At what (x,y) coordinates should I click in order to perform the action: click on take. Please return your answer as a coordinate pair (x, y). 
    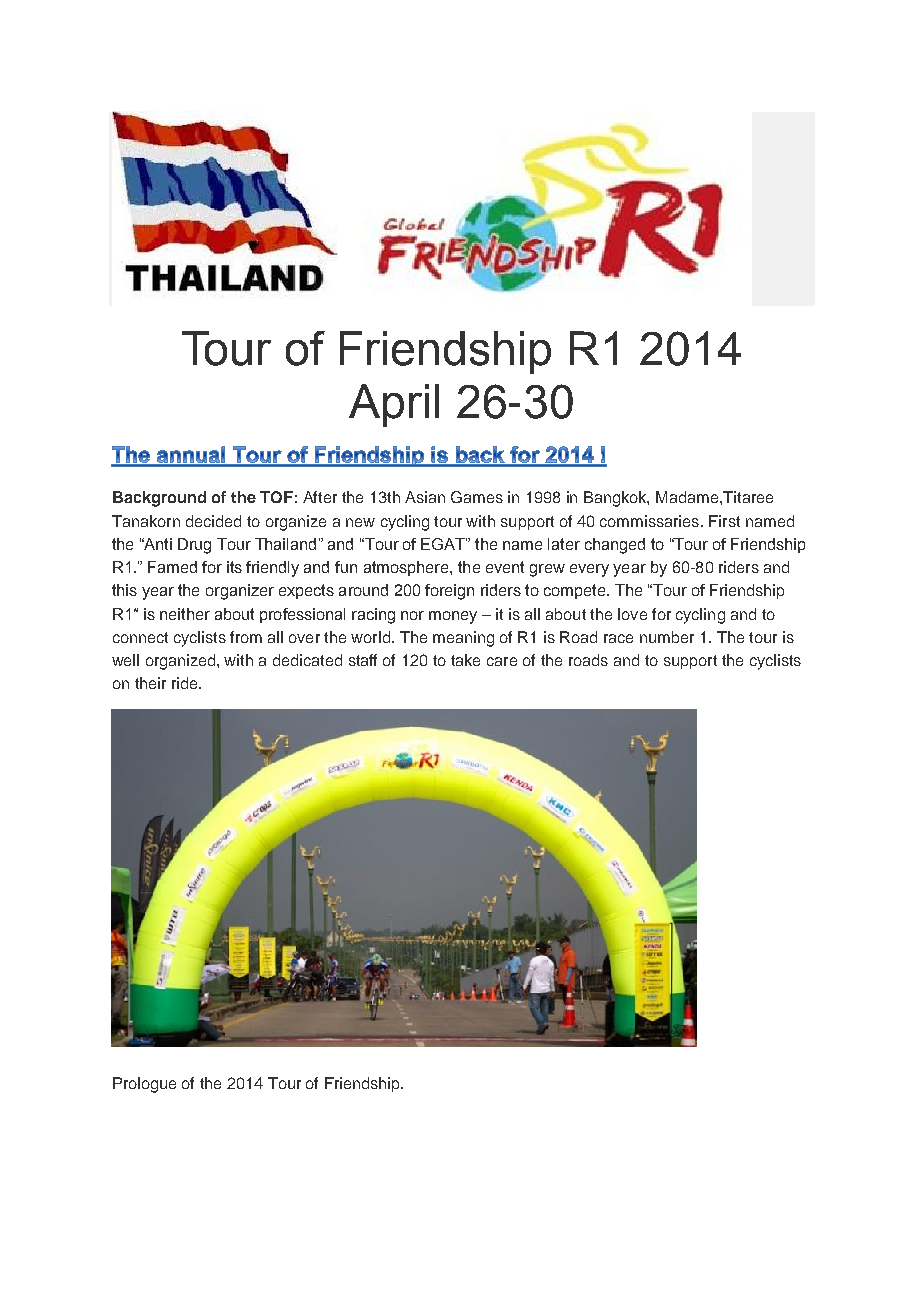
    Looking at the image, I should click on (465, 660).
